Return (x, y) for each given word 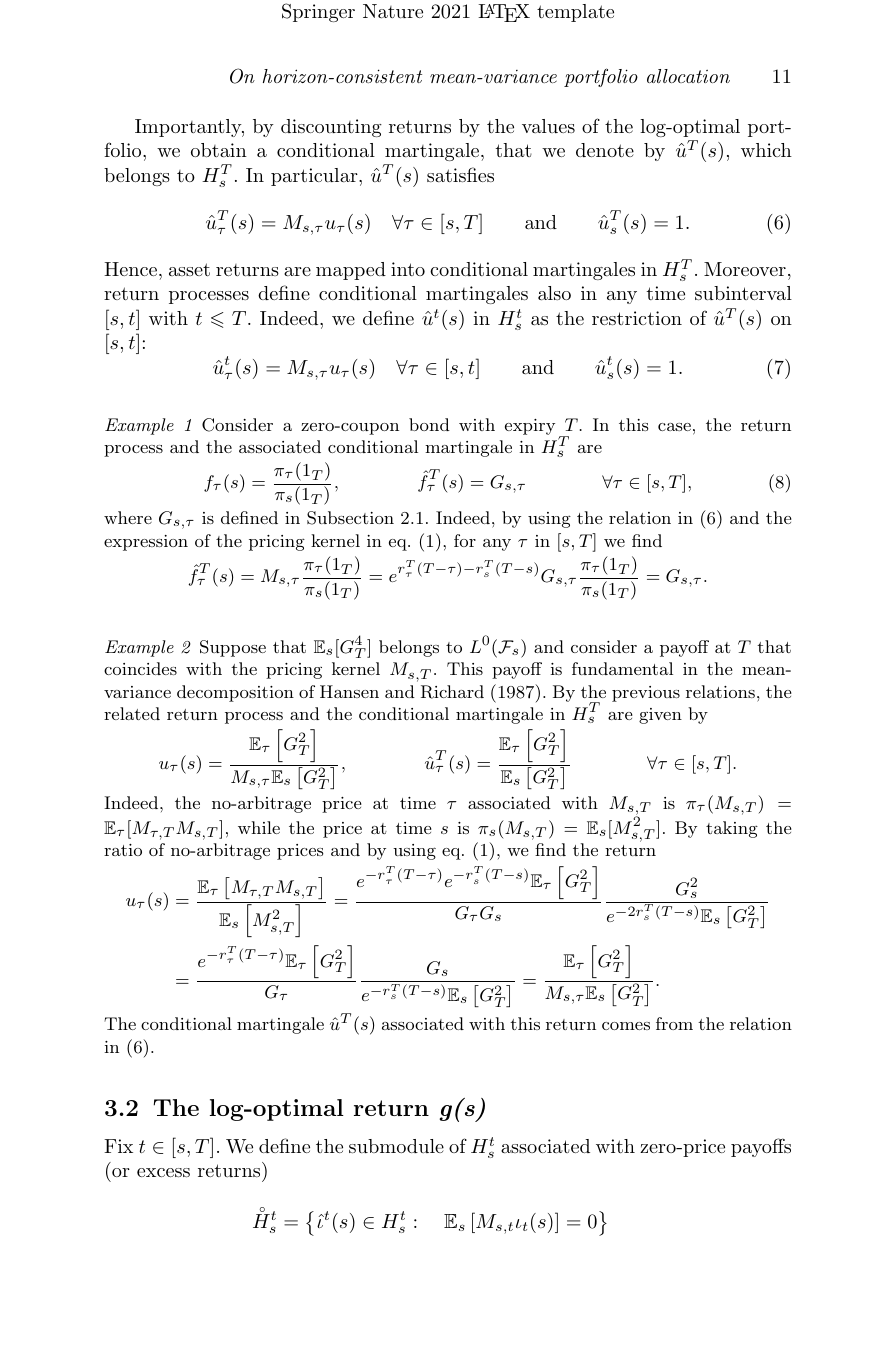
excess (163, 1172)
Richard (452, 692)
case (674, 427)
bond (429, 424)
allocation (688, 76)
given (660, 716)
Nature (393, 11)
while (259, 827)
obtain (219, 150)
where (128, 517)
